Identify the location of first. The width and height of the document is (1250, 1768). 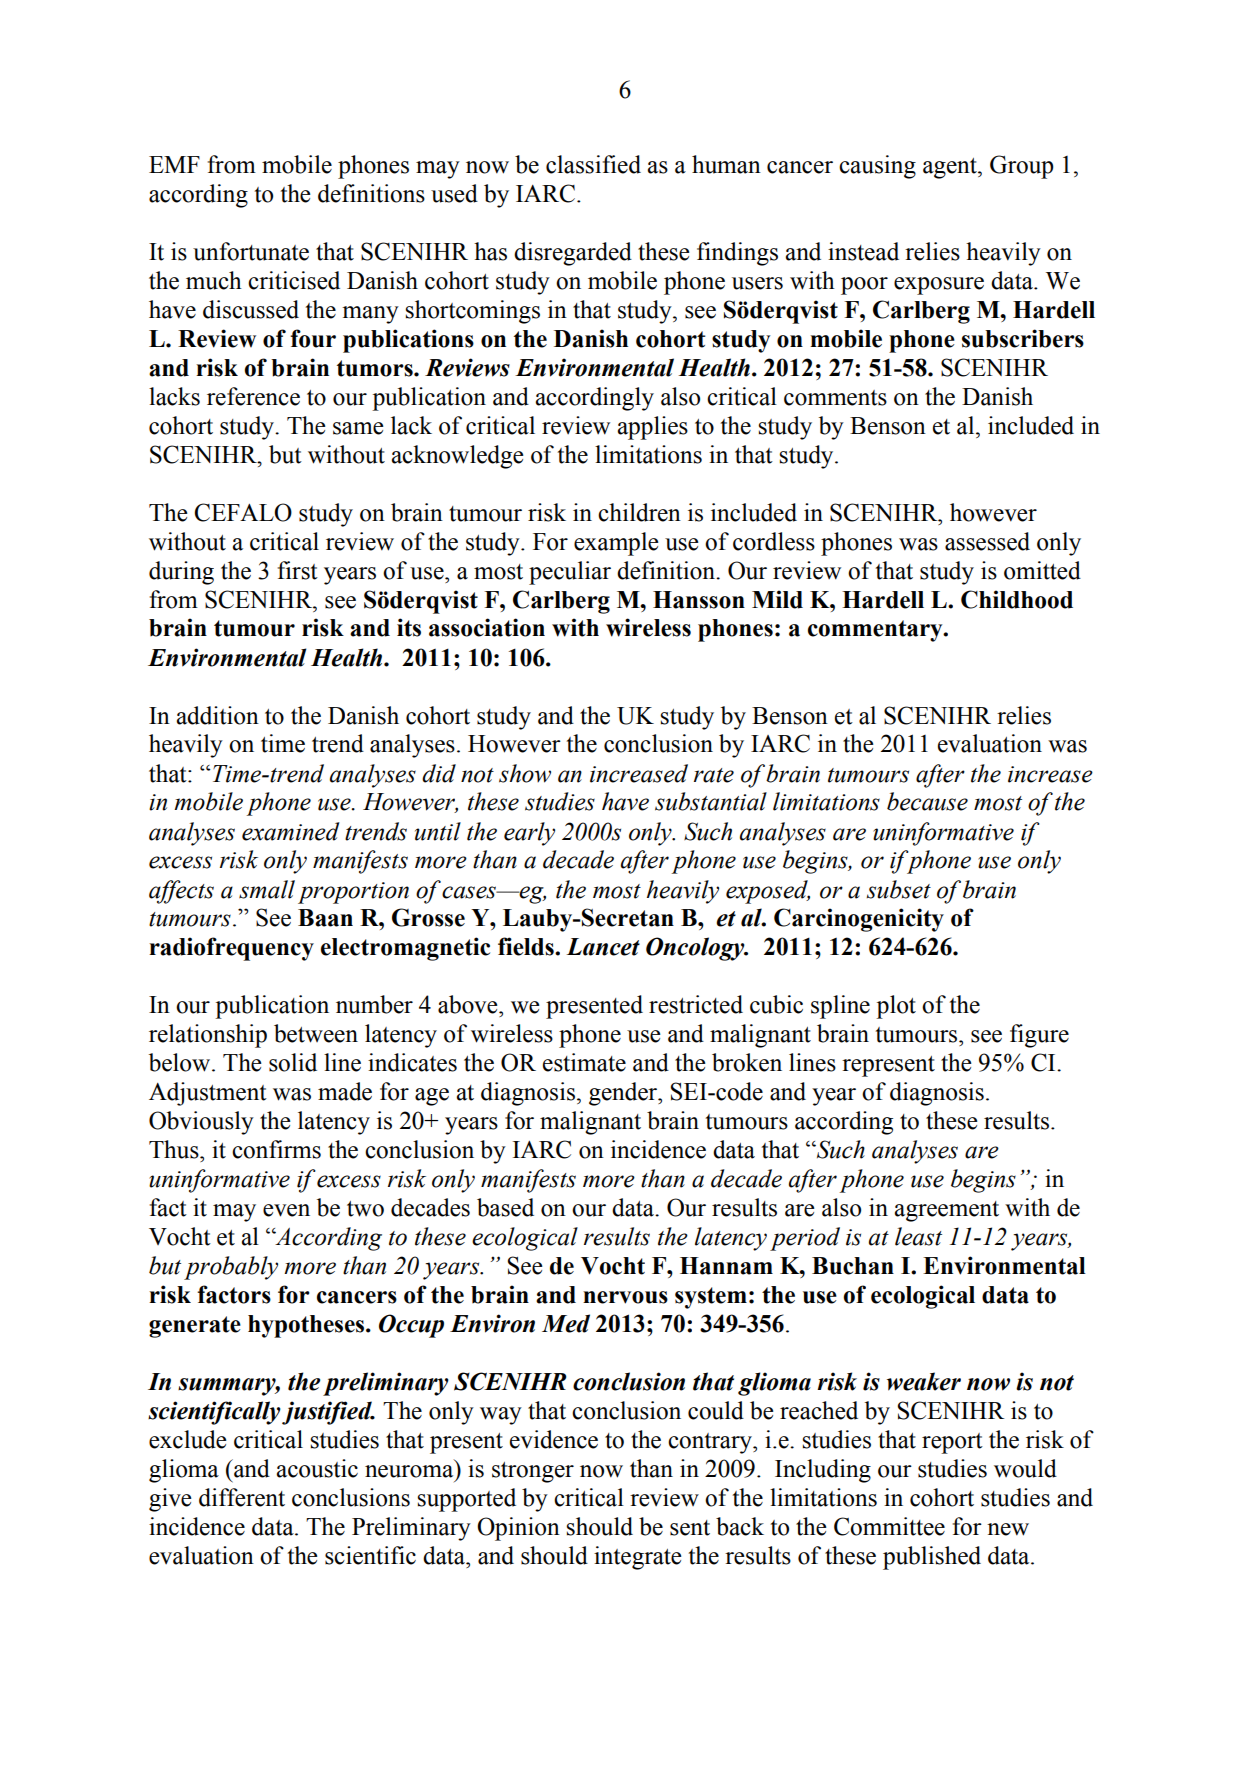
(298, 570).
